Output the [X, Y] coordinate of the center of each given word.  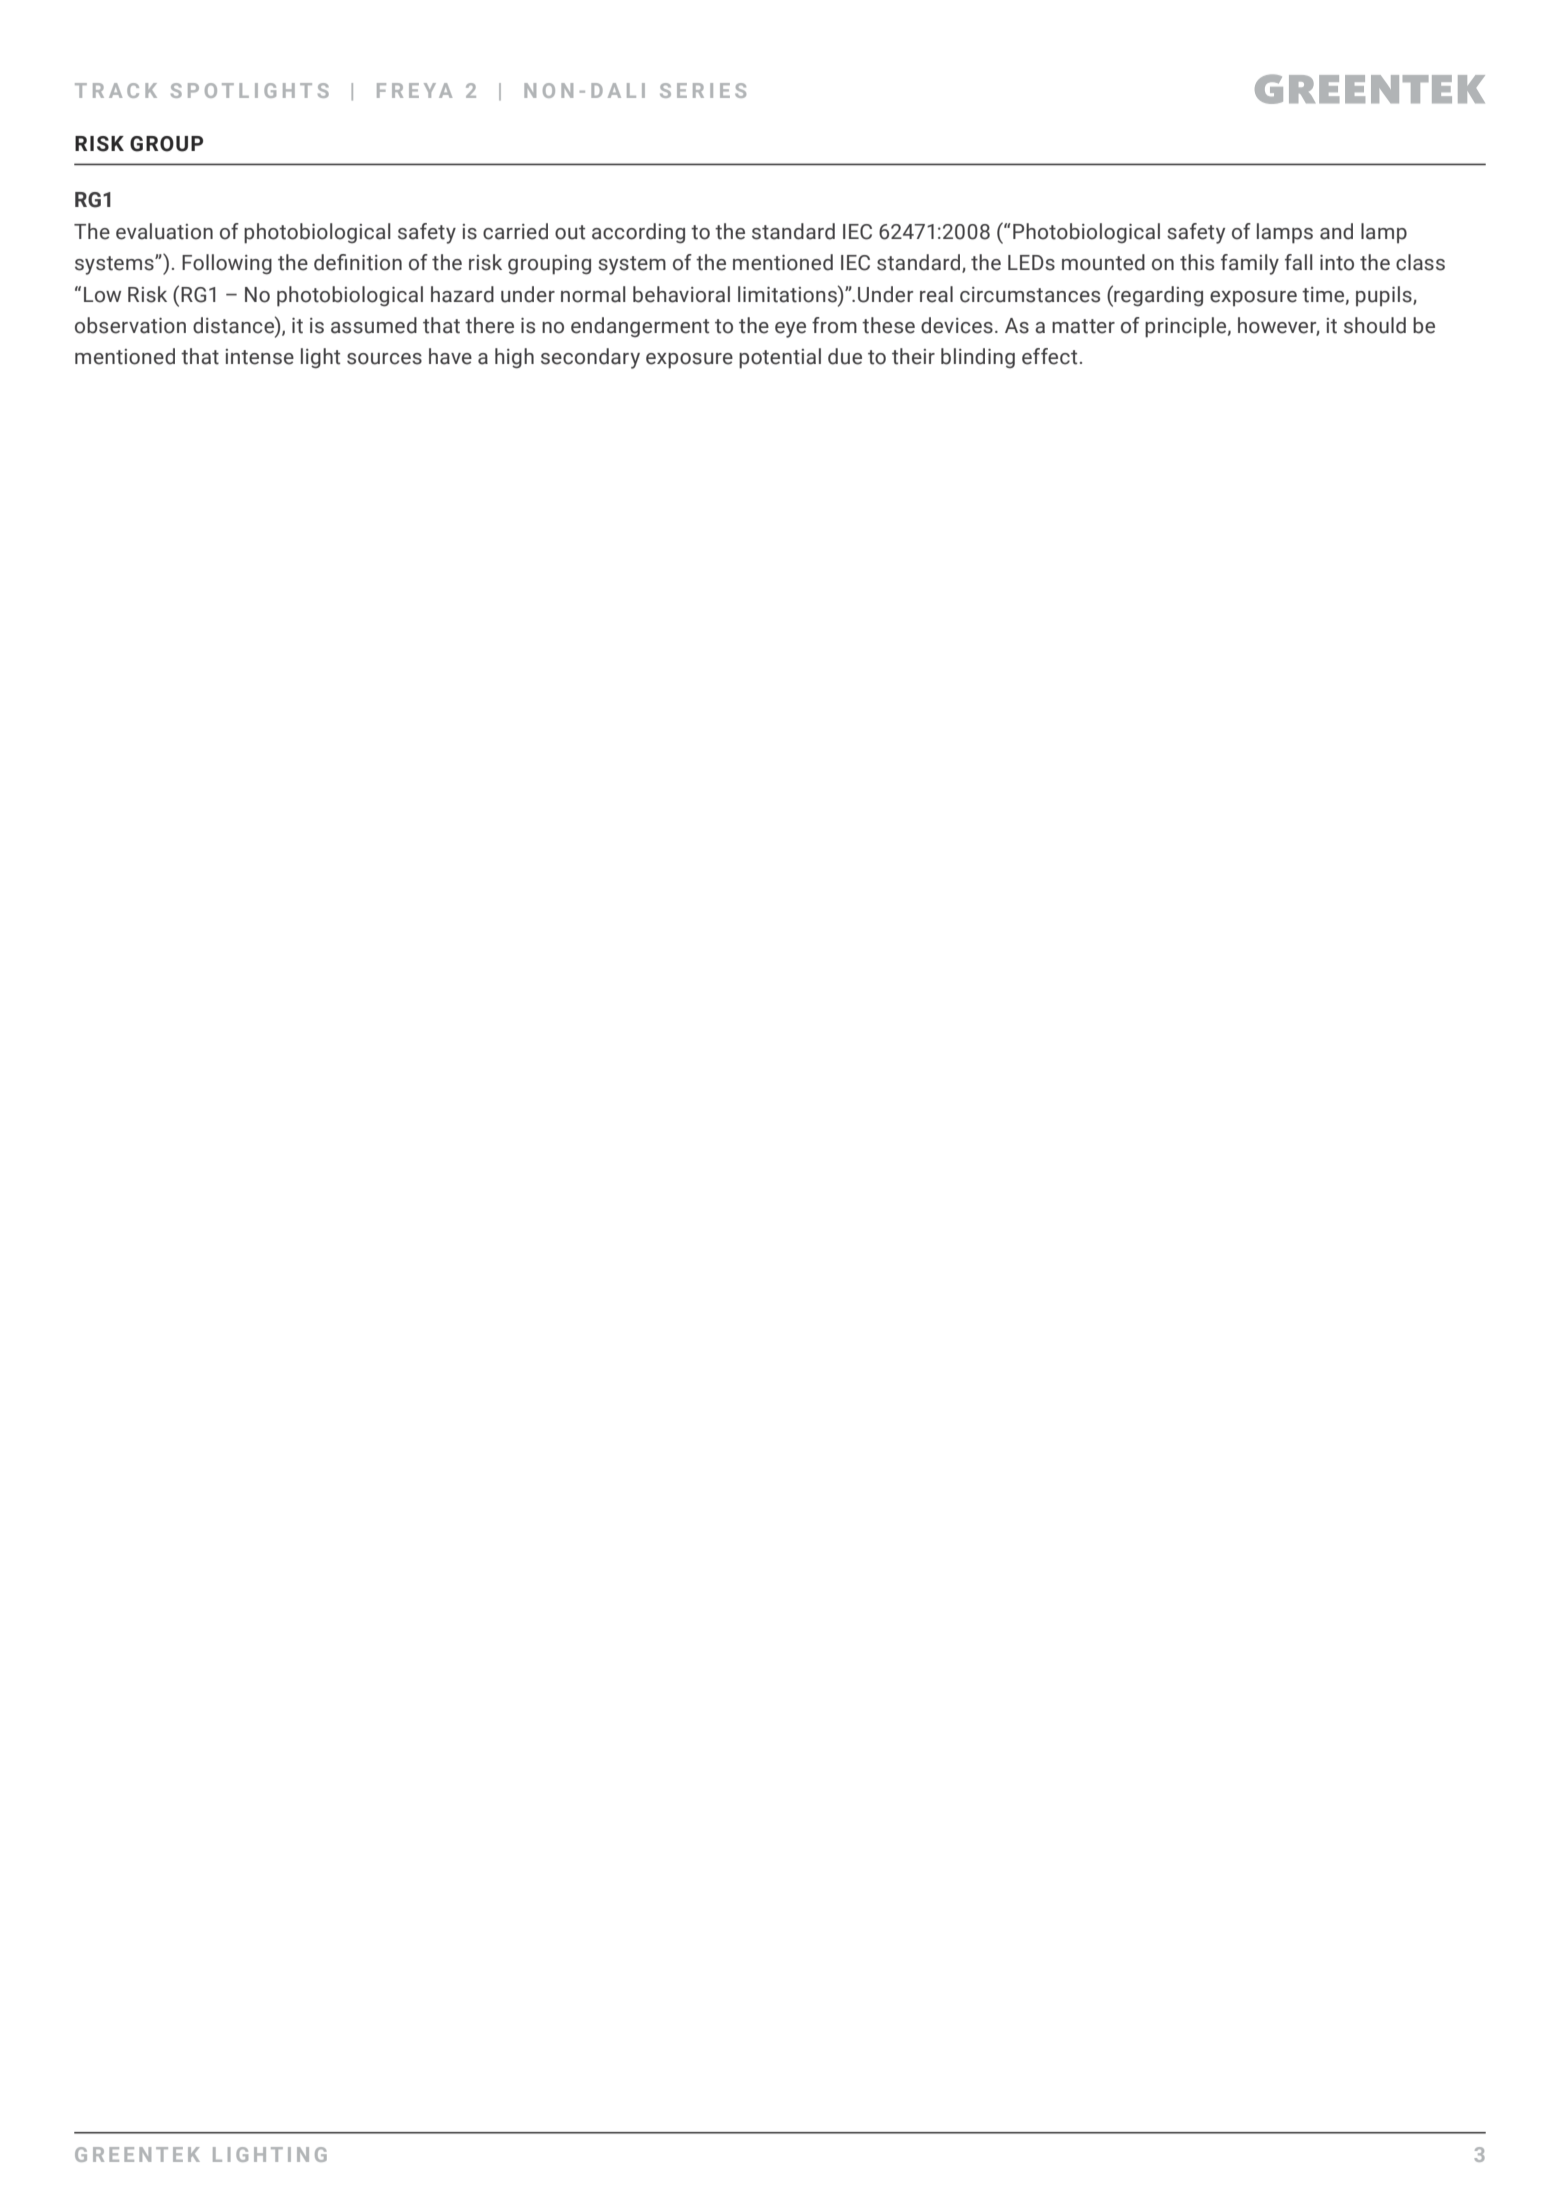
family [1250, 264]
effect [1049, 356]
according [638, 233]
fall [1299, 262]
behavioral [681, 294]
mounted [1103, 262]
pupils [1385, 296]
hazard [462, 294]
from [834, 325]
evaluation [164, 231]
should [1375, 325]
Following [227, 264]
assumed [374, 325]
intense [260, 357]
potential [780, 358]
